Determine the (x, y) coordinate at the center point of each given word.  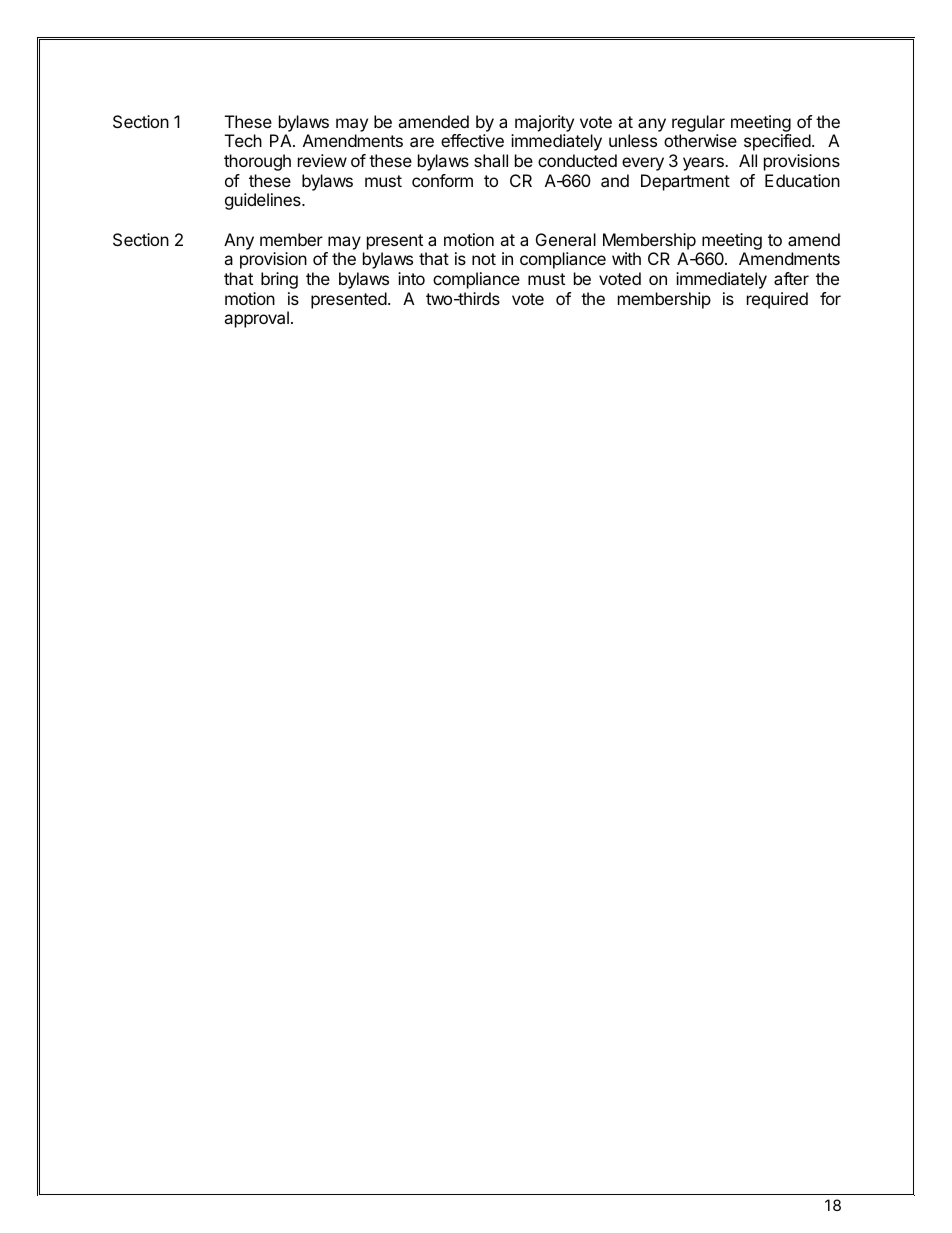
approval (256, 319)
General (566, 239)
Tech (243, 140)
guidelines (264, 201)
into (411, 278)
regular (698, 123)
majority (544, 123)
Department (685, 182)
